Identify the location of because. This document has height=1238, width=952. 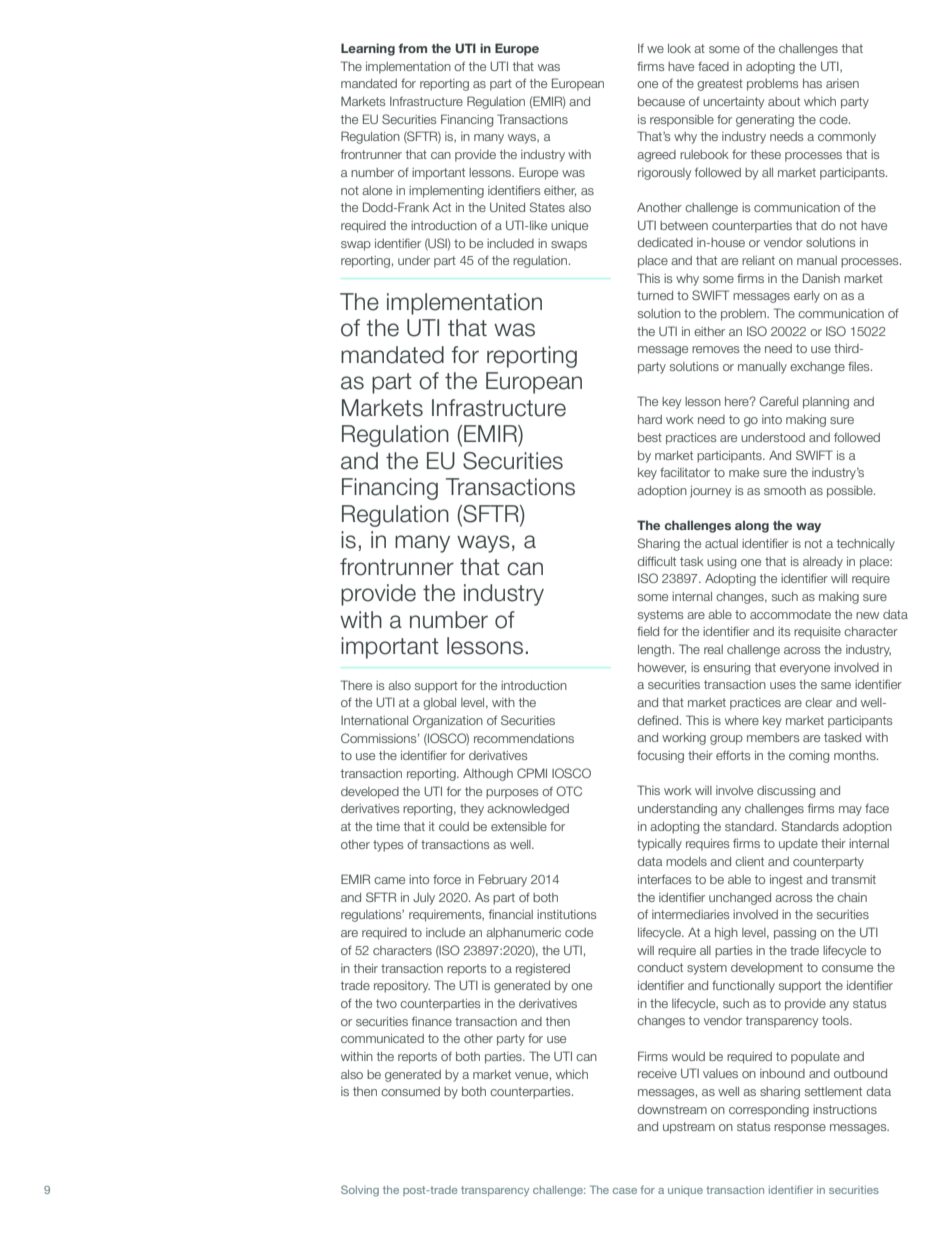
(661, 101).
